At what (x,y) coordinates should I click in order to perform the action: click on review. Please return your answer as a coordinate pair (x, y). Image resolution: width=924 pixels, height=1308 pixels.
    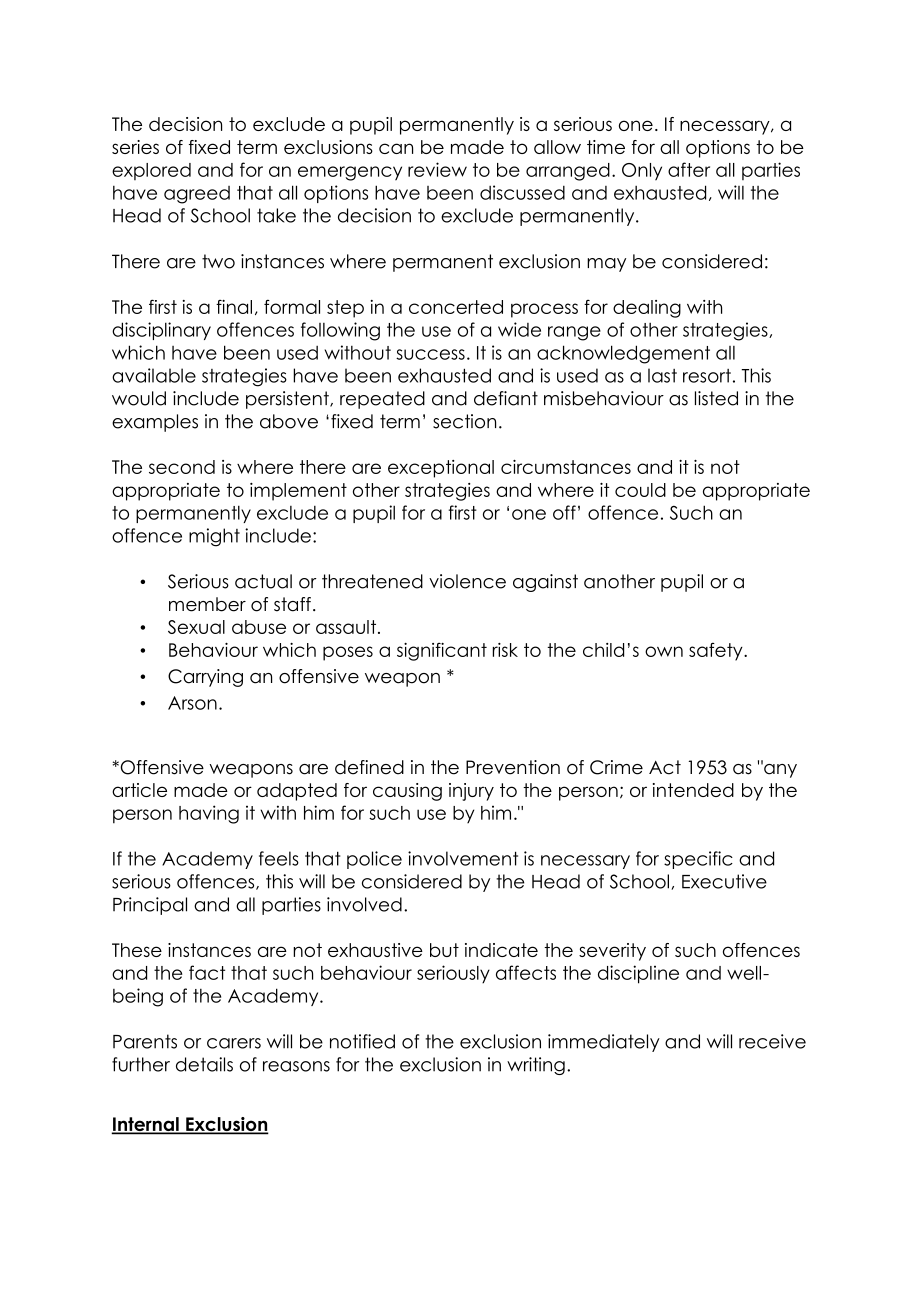
    Looking at the image, I should click on (437, 169).
